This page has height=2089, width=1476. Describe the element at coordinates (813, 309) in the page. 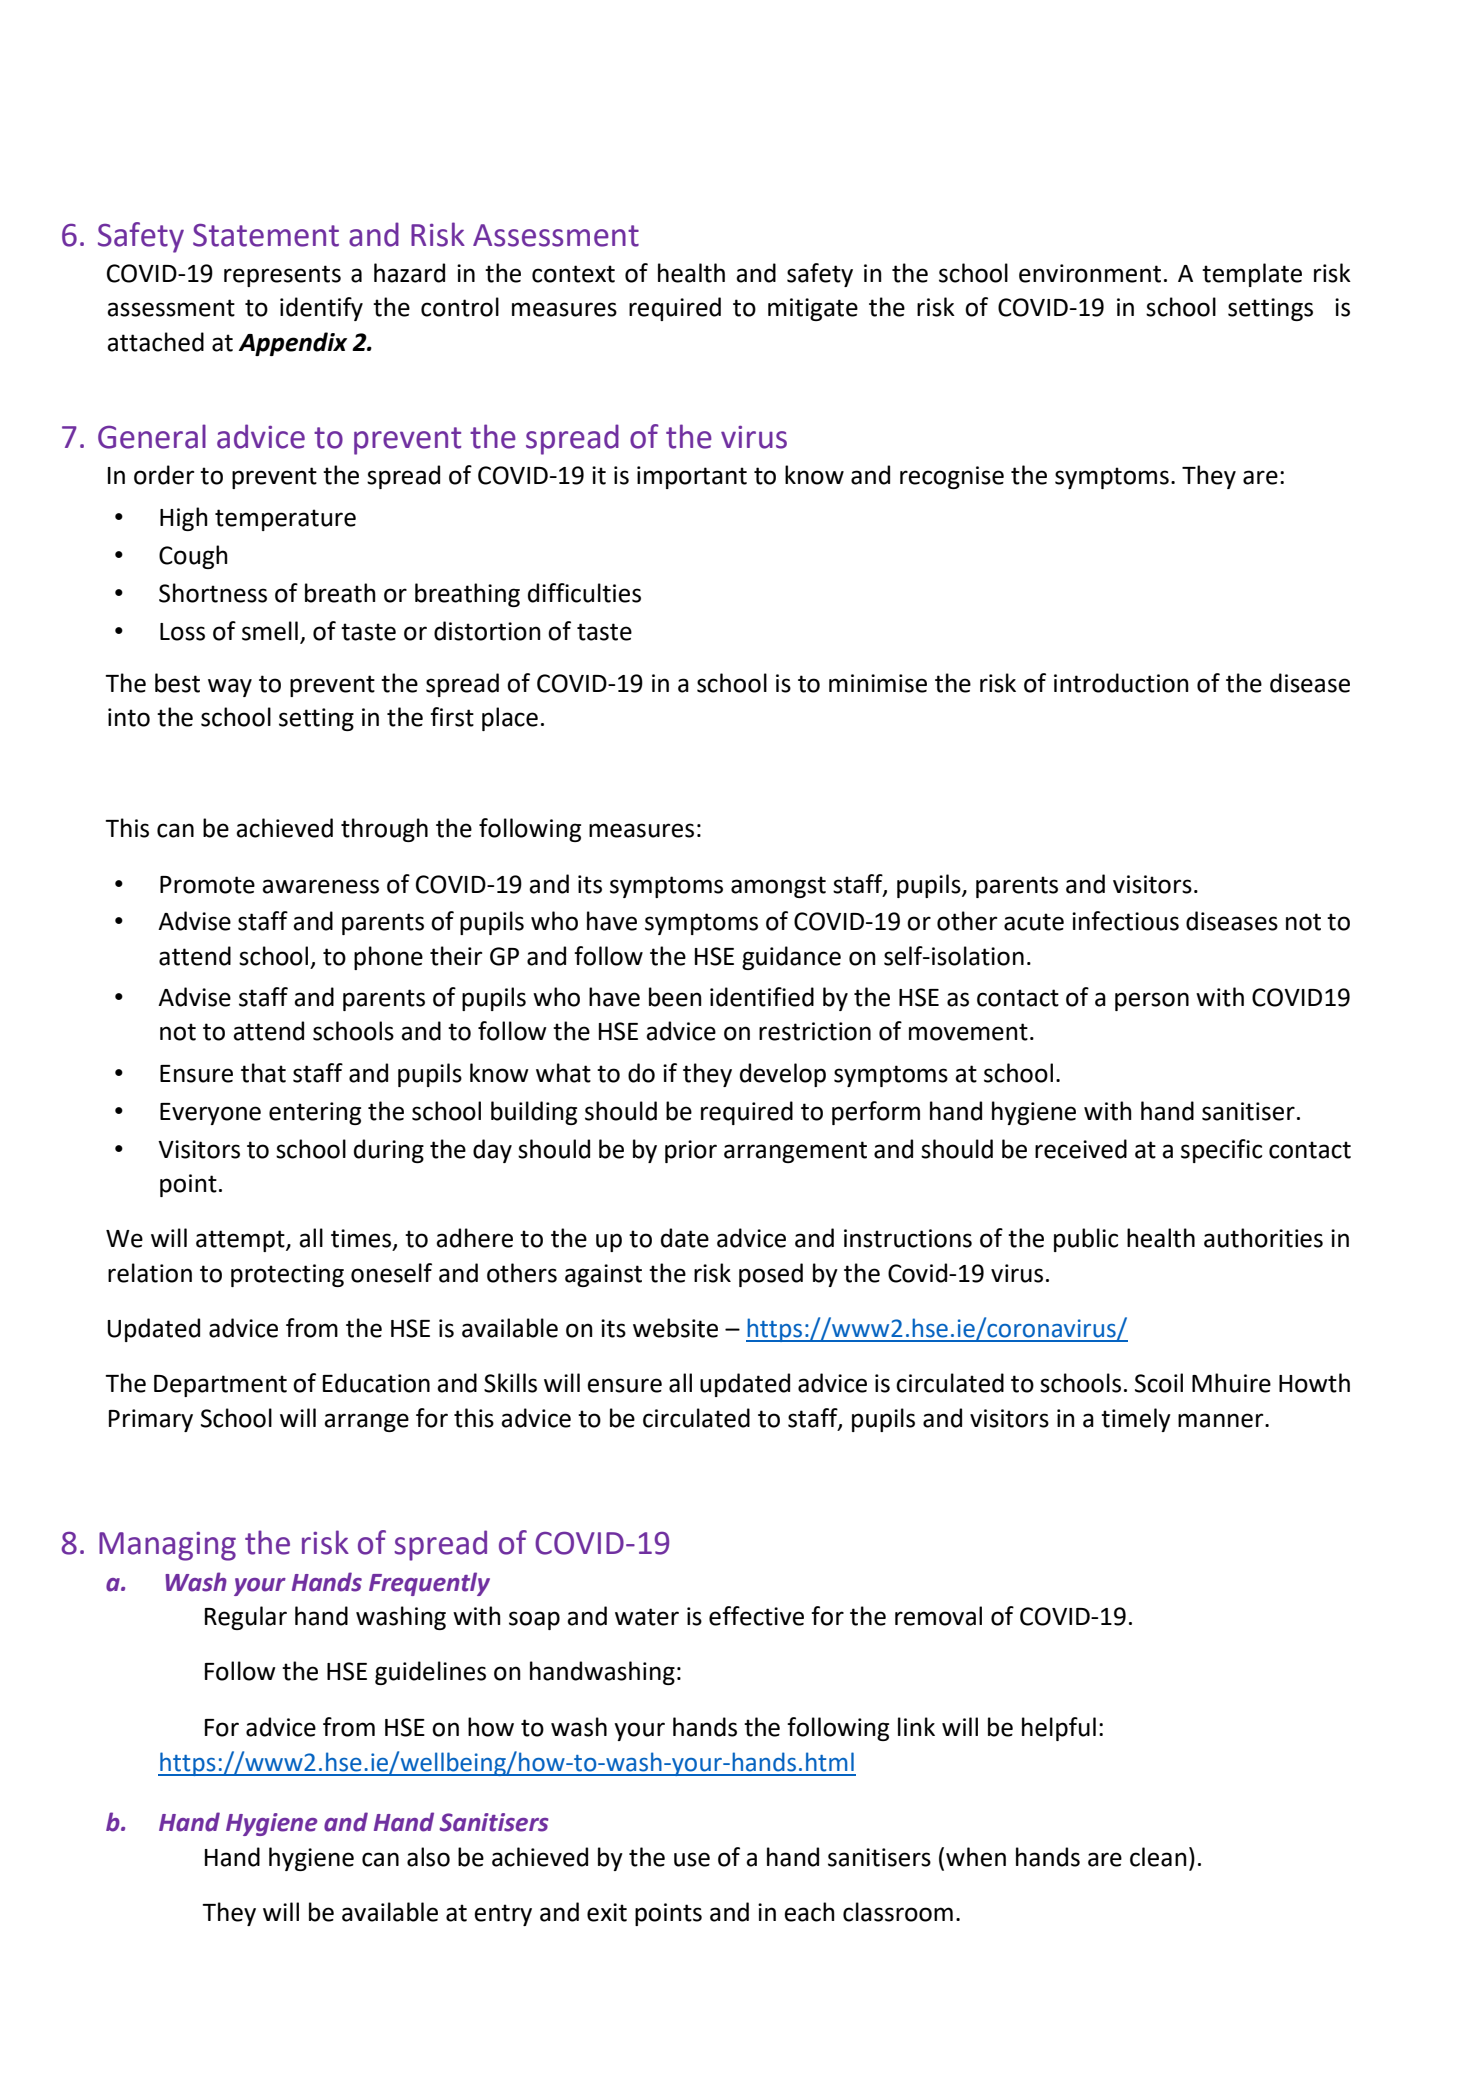

I see `mitigate` at that location.
